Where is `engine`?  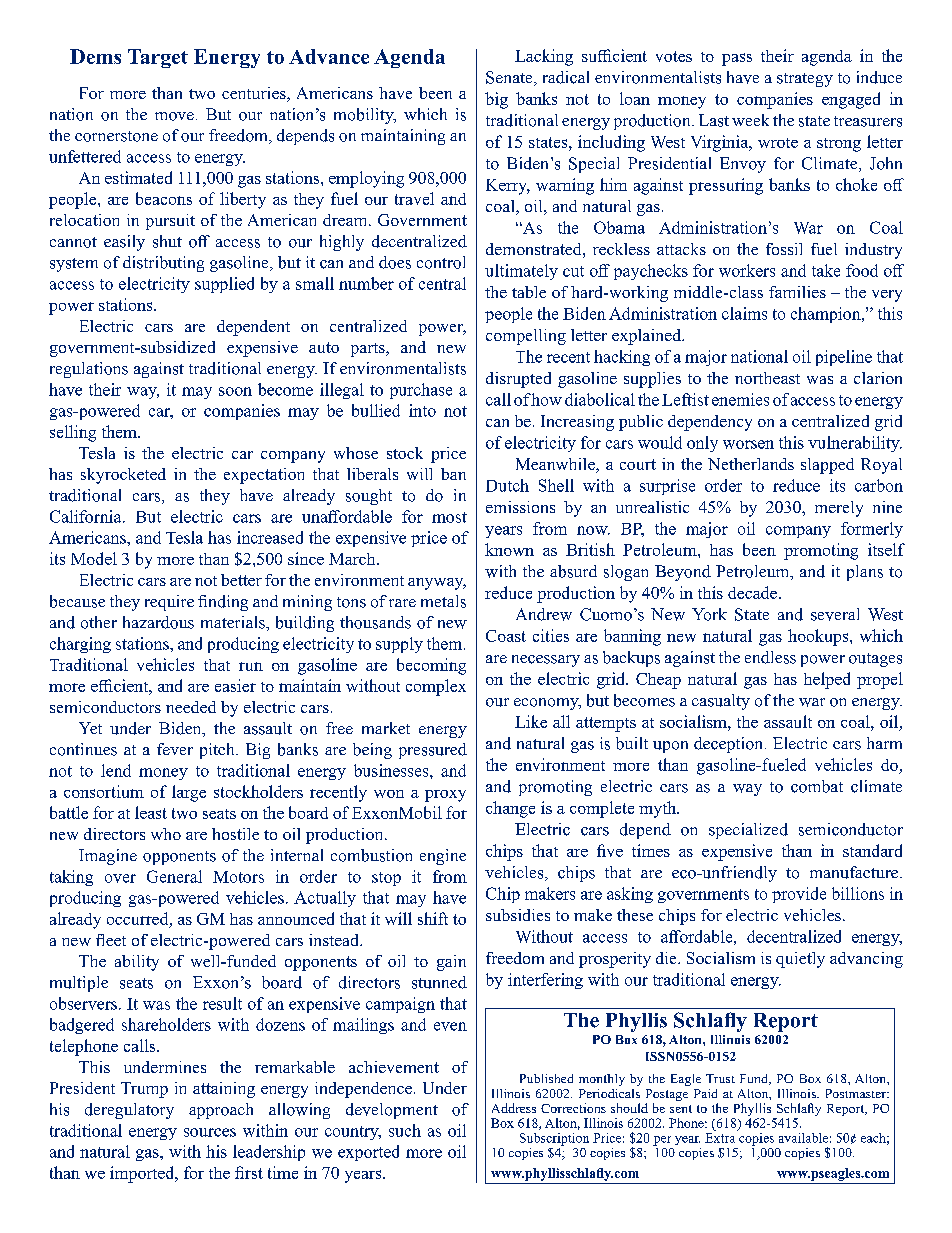
engine is located at coordinates (443, 857).
